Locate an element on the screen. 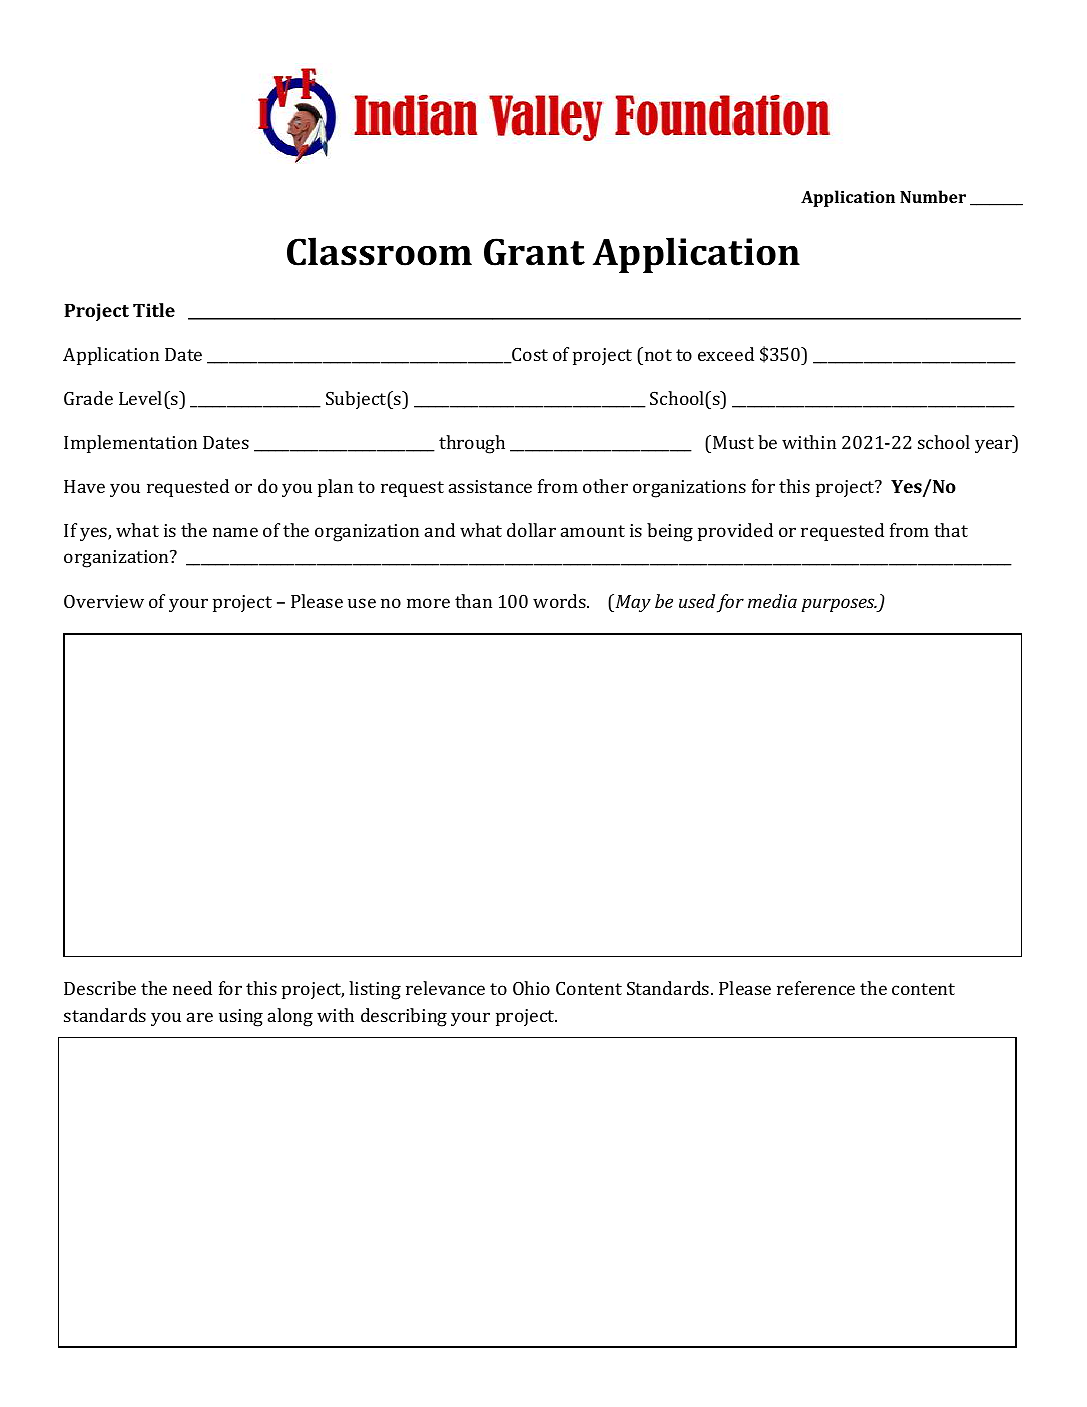 This screenshot has height=1407, width=1087. Number is located at coordinates (933, 196).
